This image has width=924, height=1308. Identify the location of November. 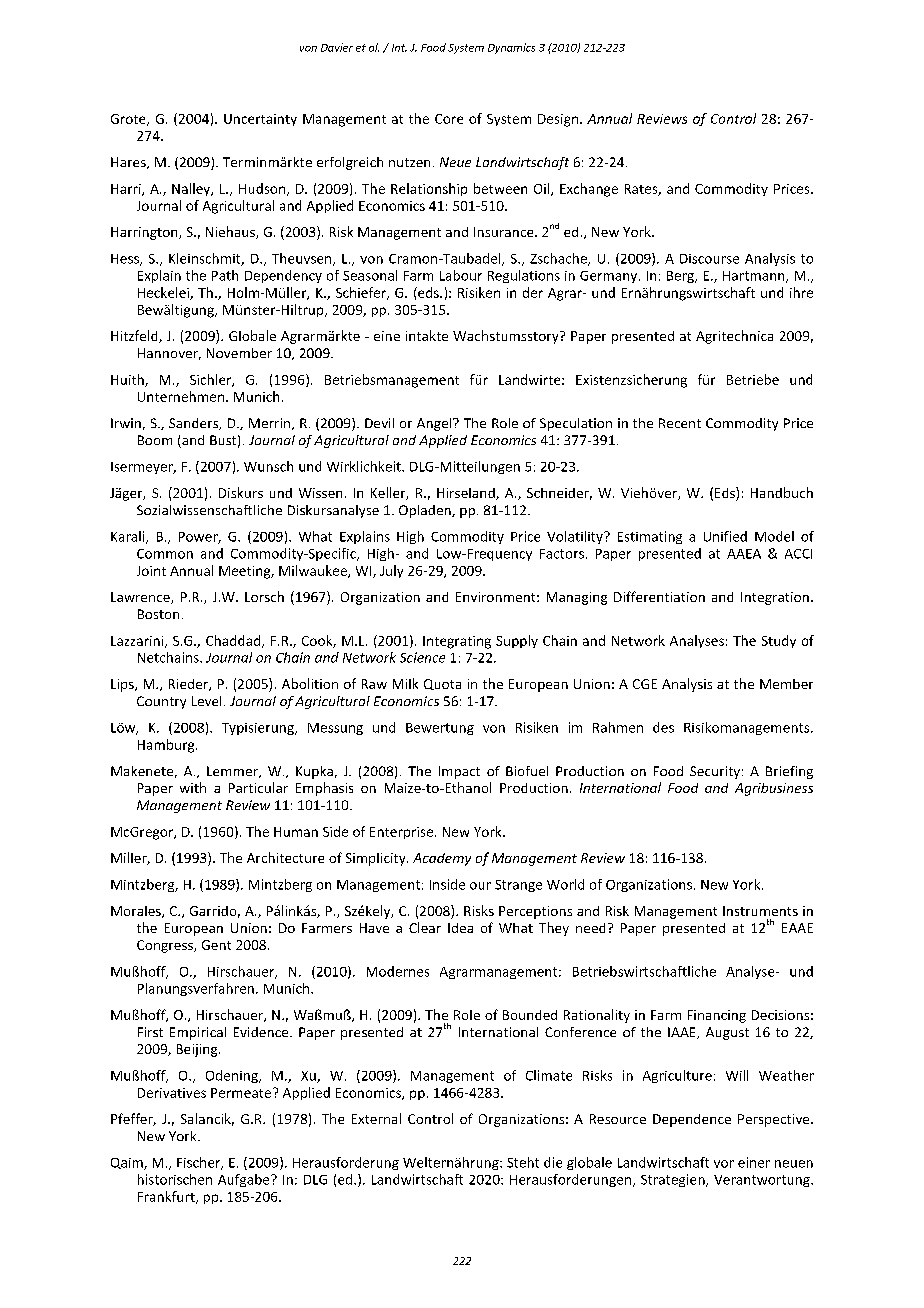
(239, 353).
